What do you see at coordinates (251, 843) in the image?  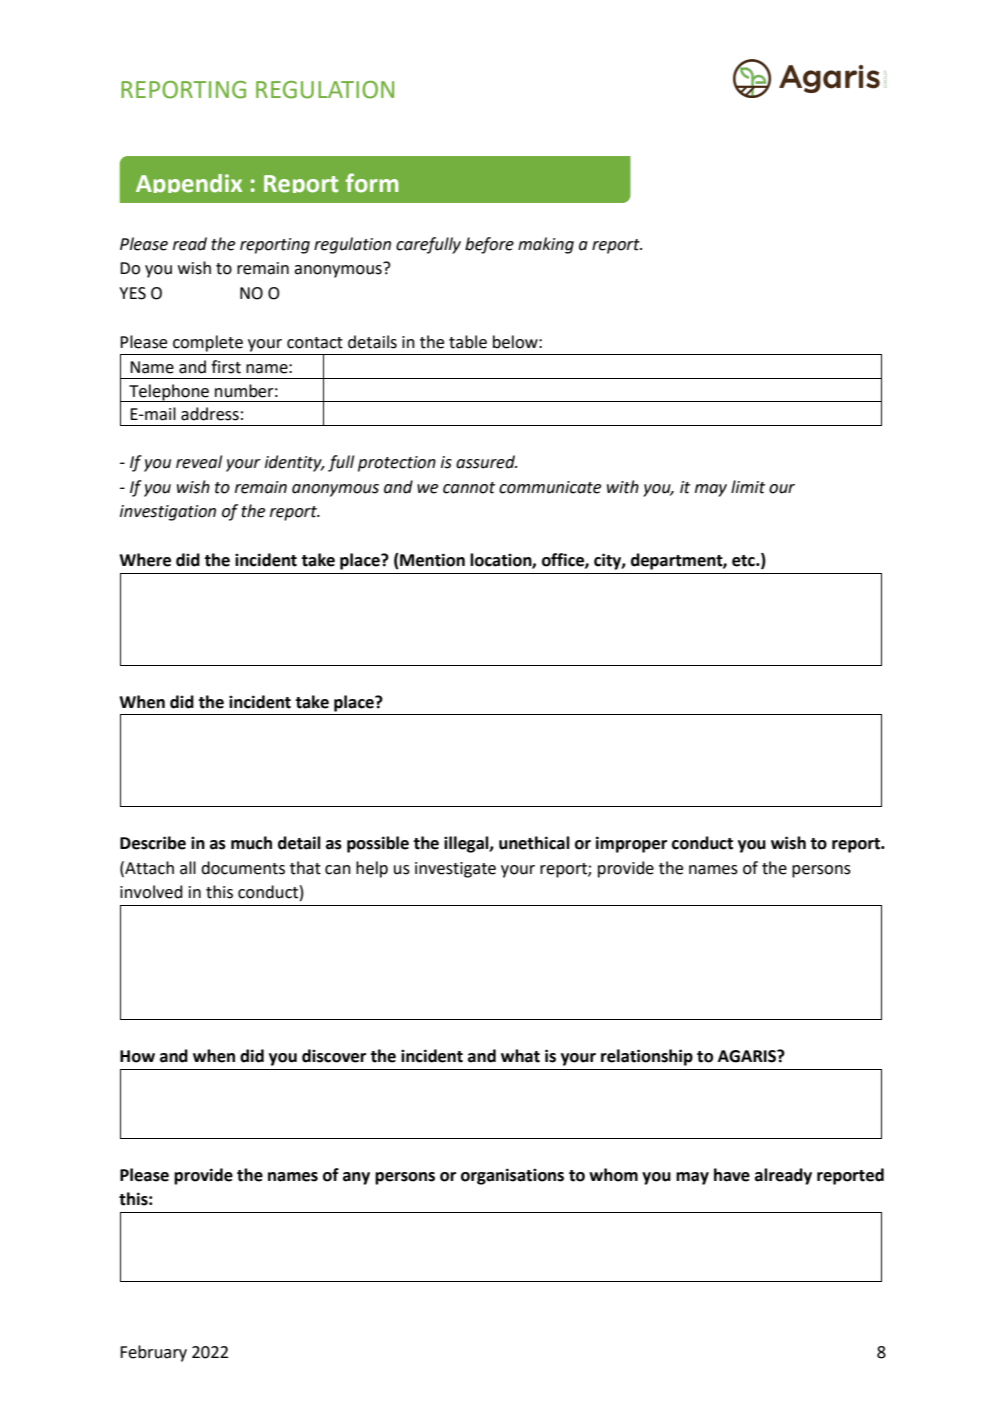 I see `much` at bounding box center [251, 843].
